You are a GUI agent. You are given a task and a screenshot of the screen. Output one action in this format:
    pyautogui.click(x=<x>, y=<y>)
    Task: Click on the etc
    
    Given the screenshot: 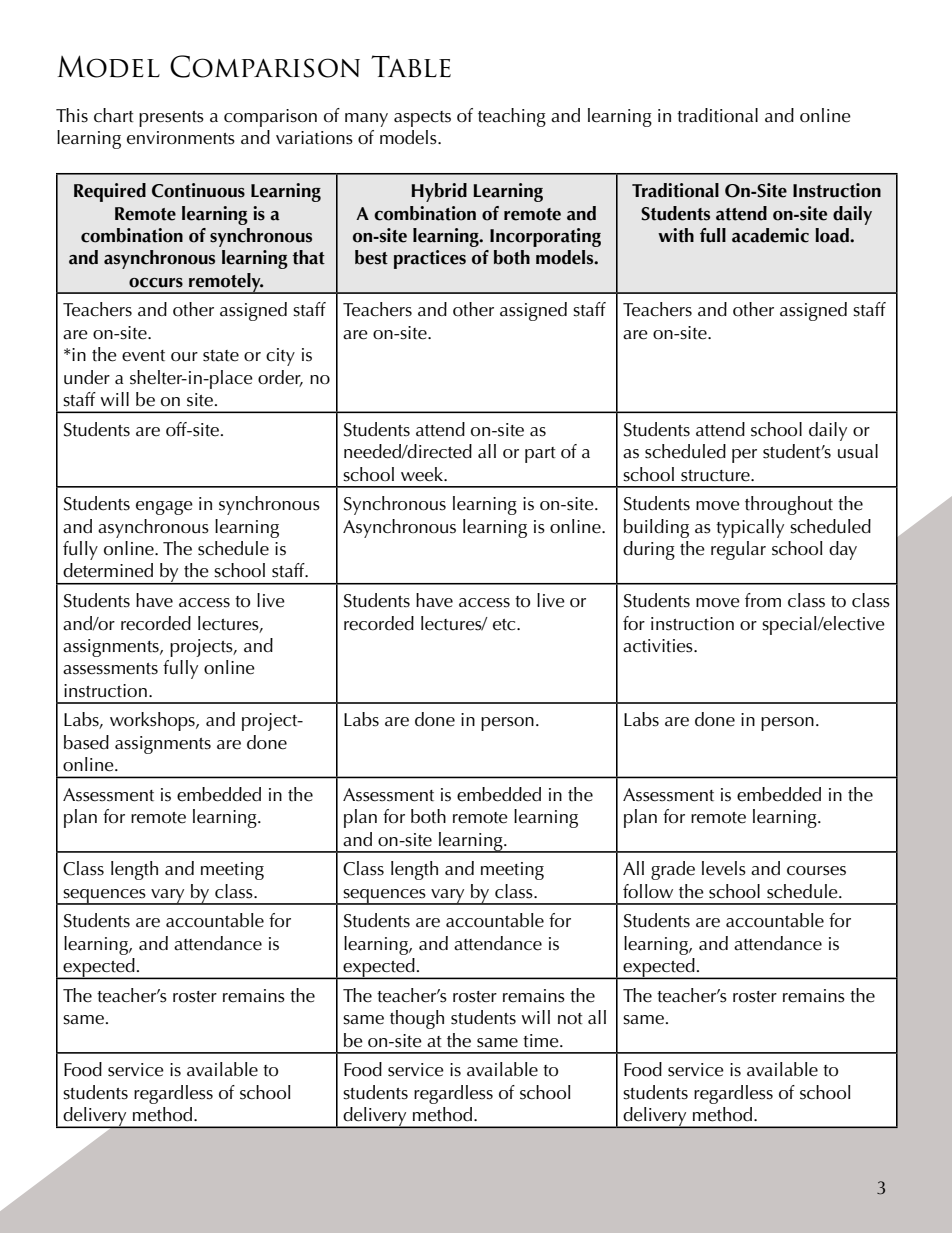 What is the action you would take?
    pyautogui.click(x=505, y=625)
